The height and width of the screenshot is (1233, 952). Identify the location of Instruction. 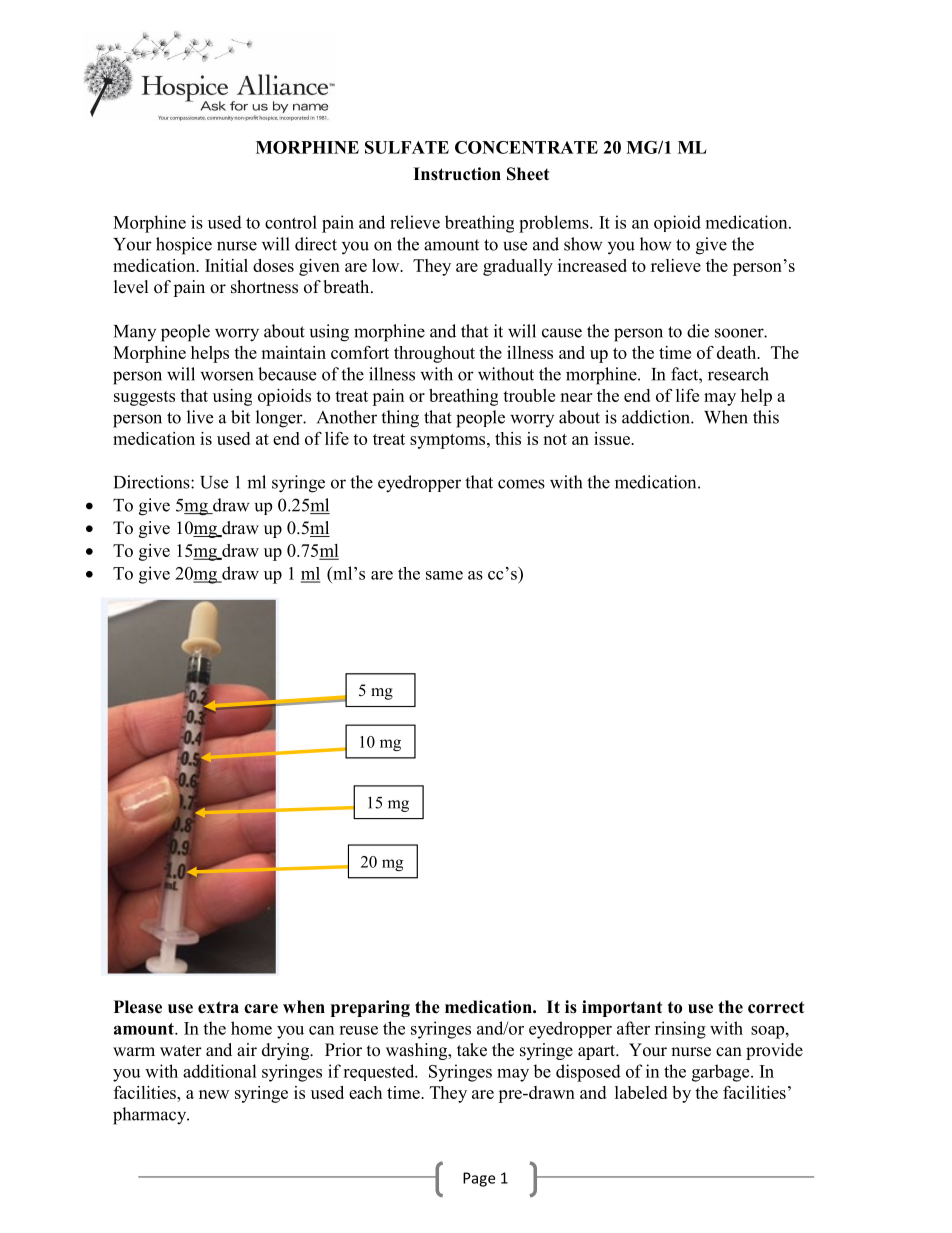
(457, 174).
